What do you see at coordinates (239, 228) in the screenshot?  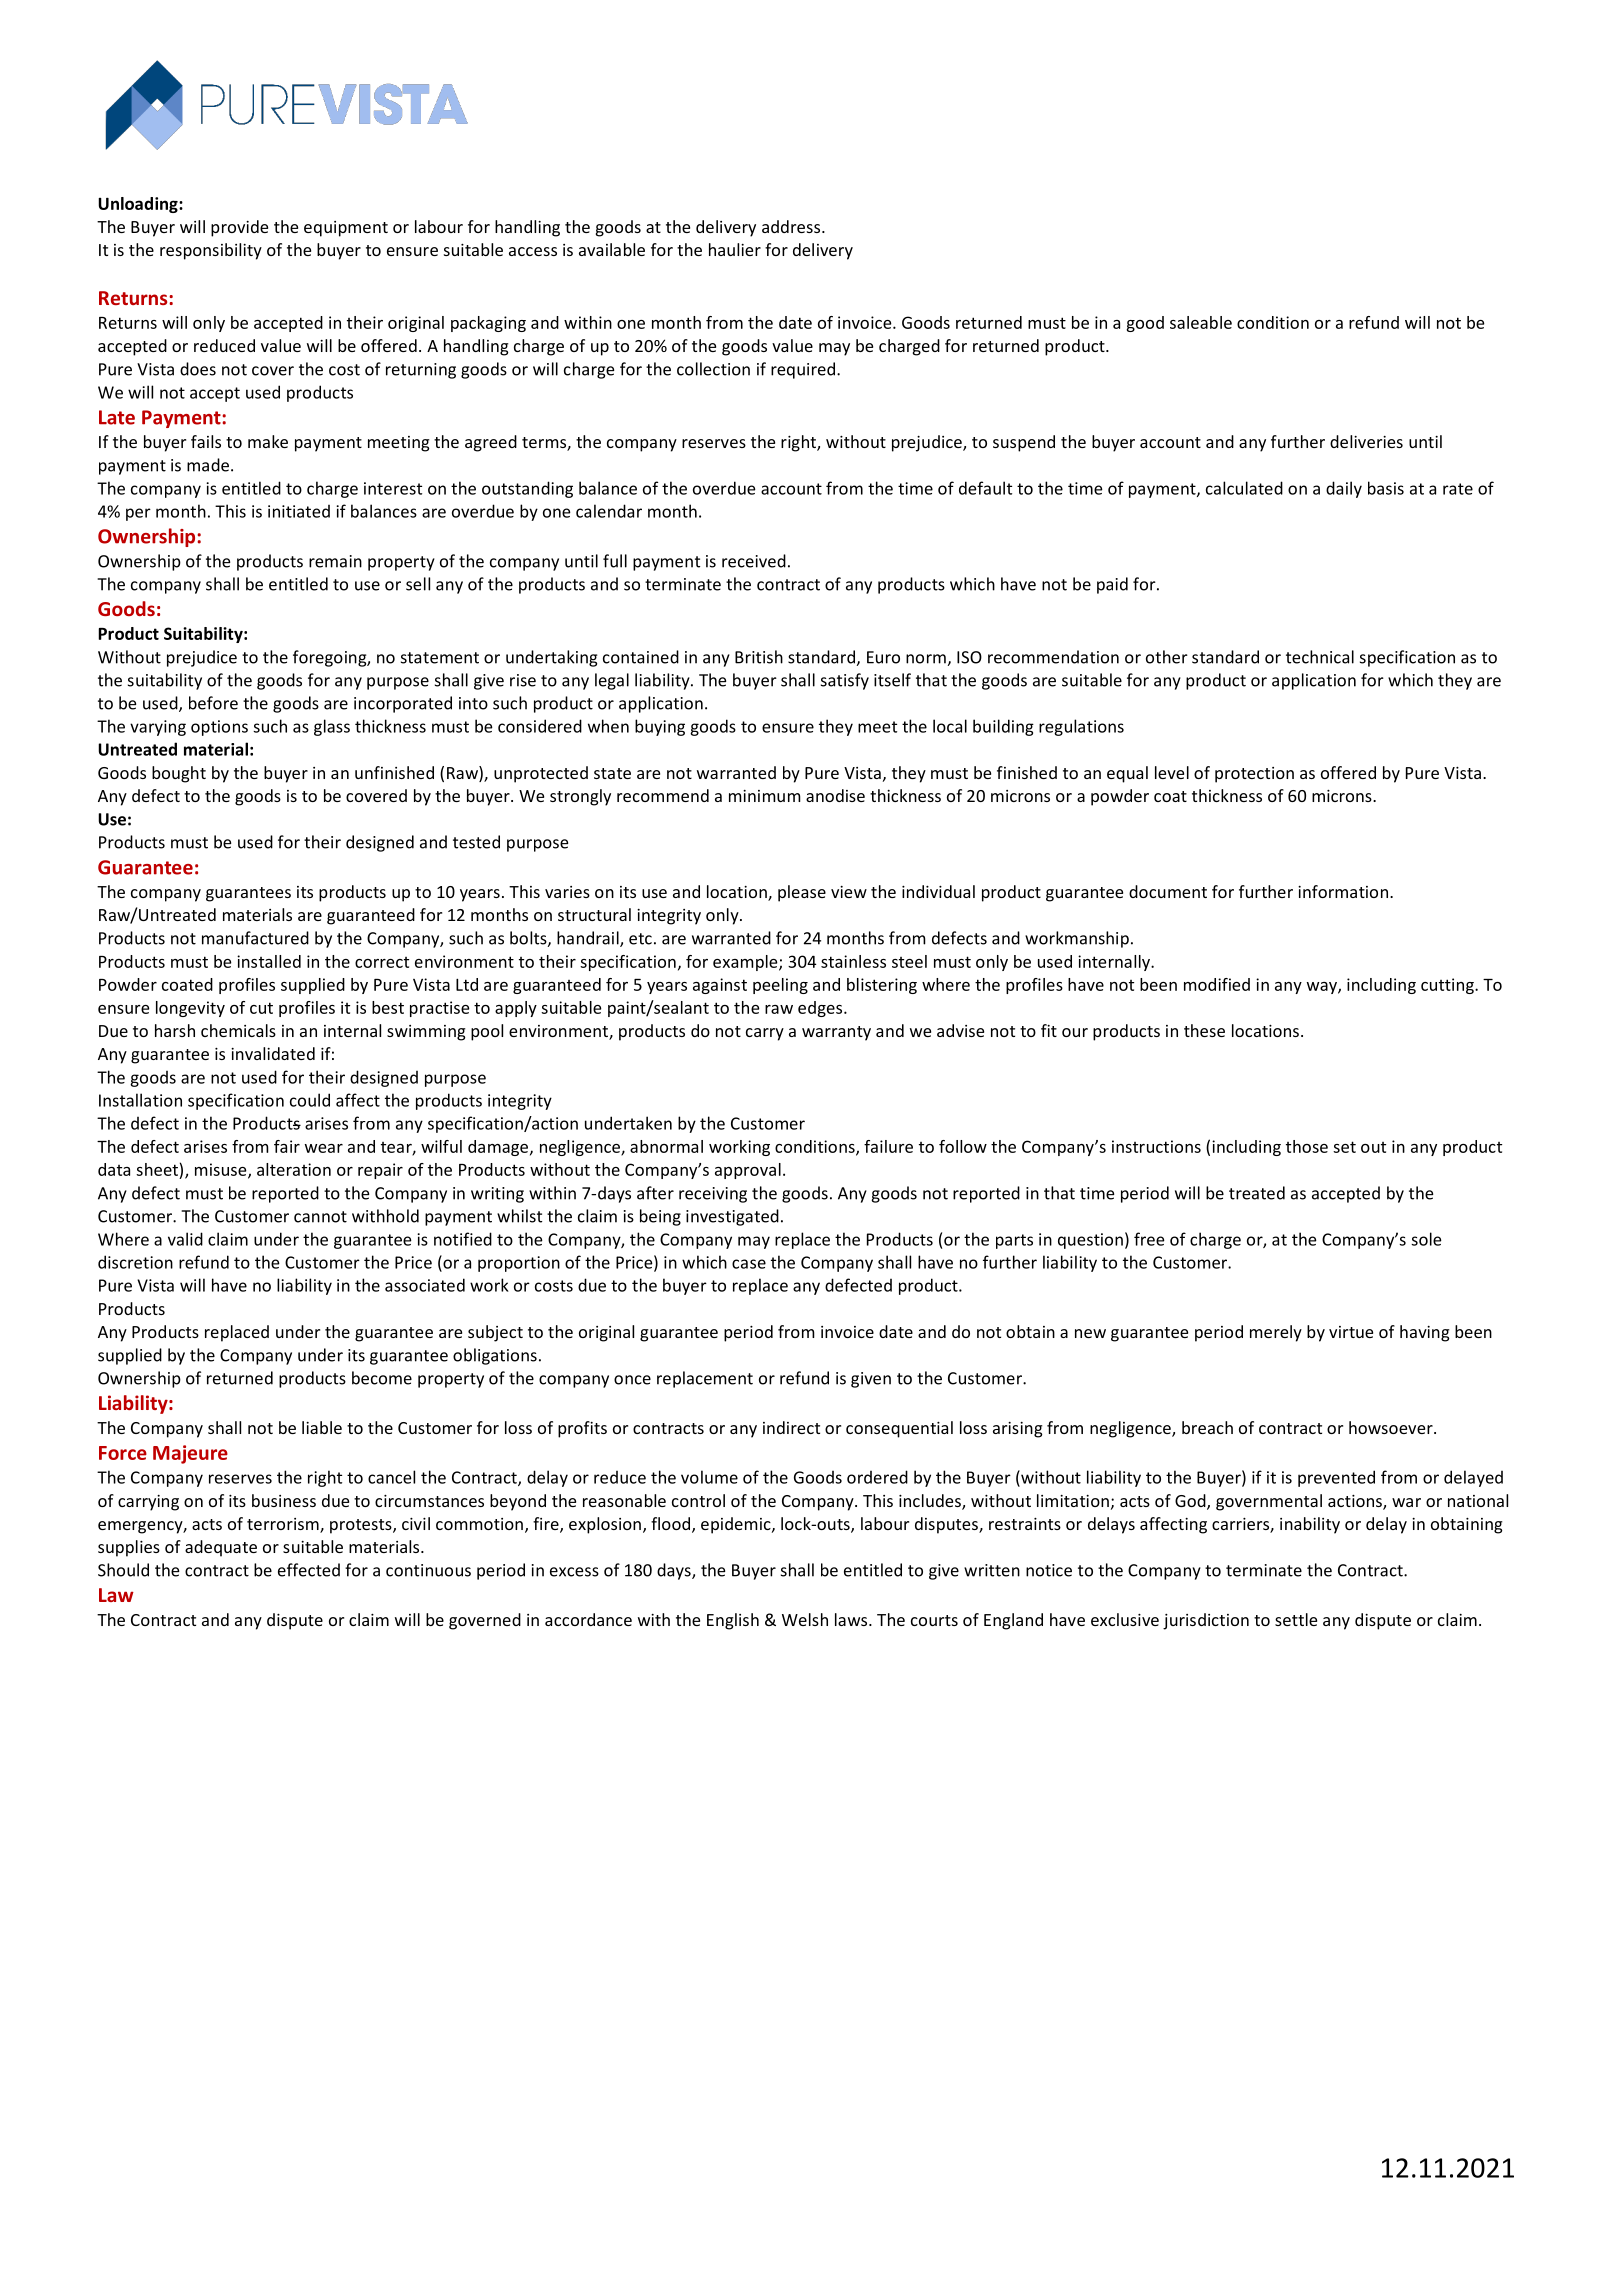 I see `provide` at bounding box center [239, 228].
